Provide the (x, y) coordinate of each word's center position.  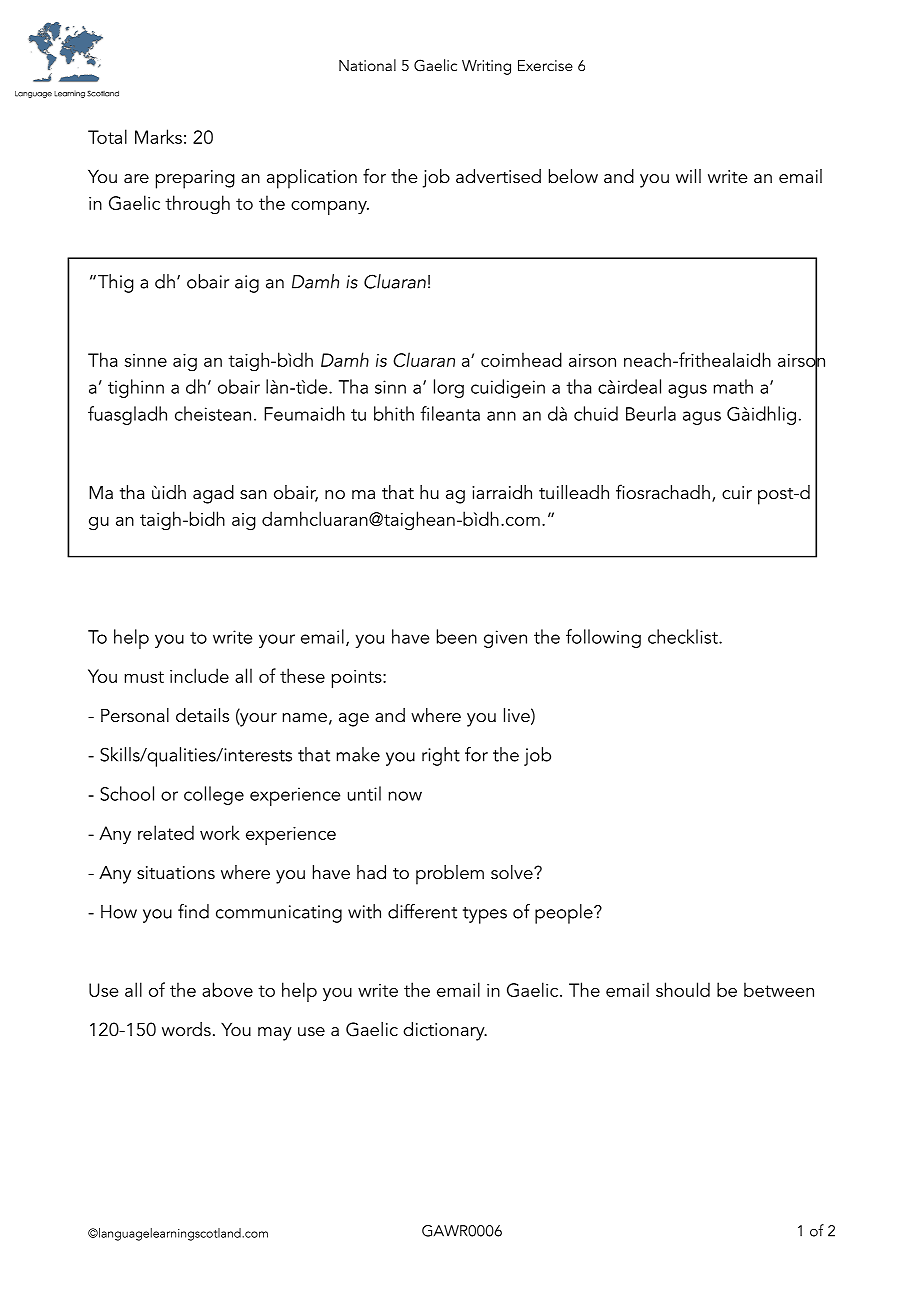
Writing (486, 67)
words (186, 1029)
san (253, 494)
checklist (684, 636)
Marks (158, 136)
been (457, 636)
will (688, 176)
